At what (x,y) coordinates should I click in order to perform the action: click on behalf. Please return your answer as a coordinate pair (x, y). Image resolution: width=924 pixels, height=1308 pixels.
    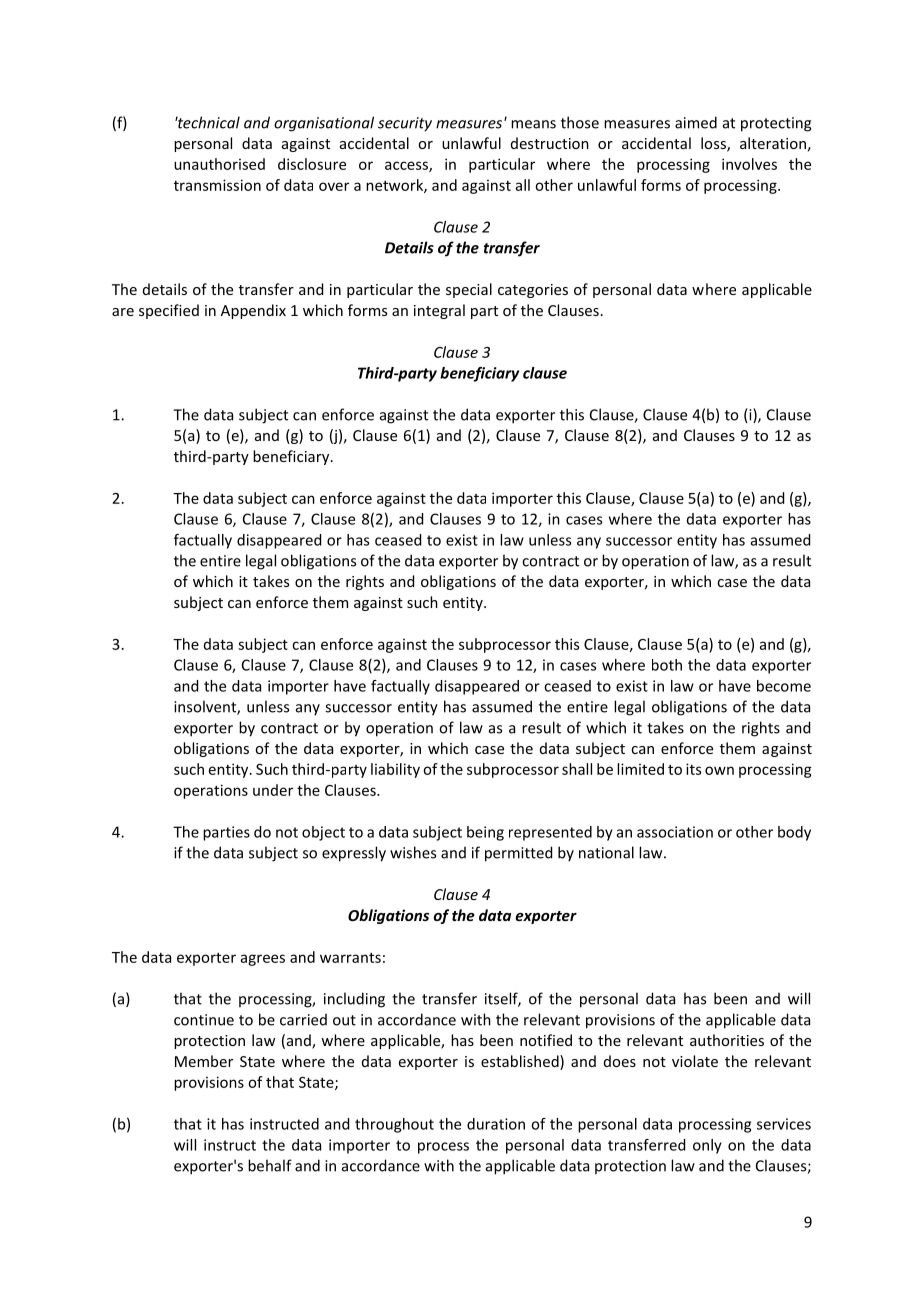
    Looking at the image, I should click on (270, 1165).
